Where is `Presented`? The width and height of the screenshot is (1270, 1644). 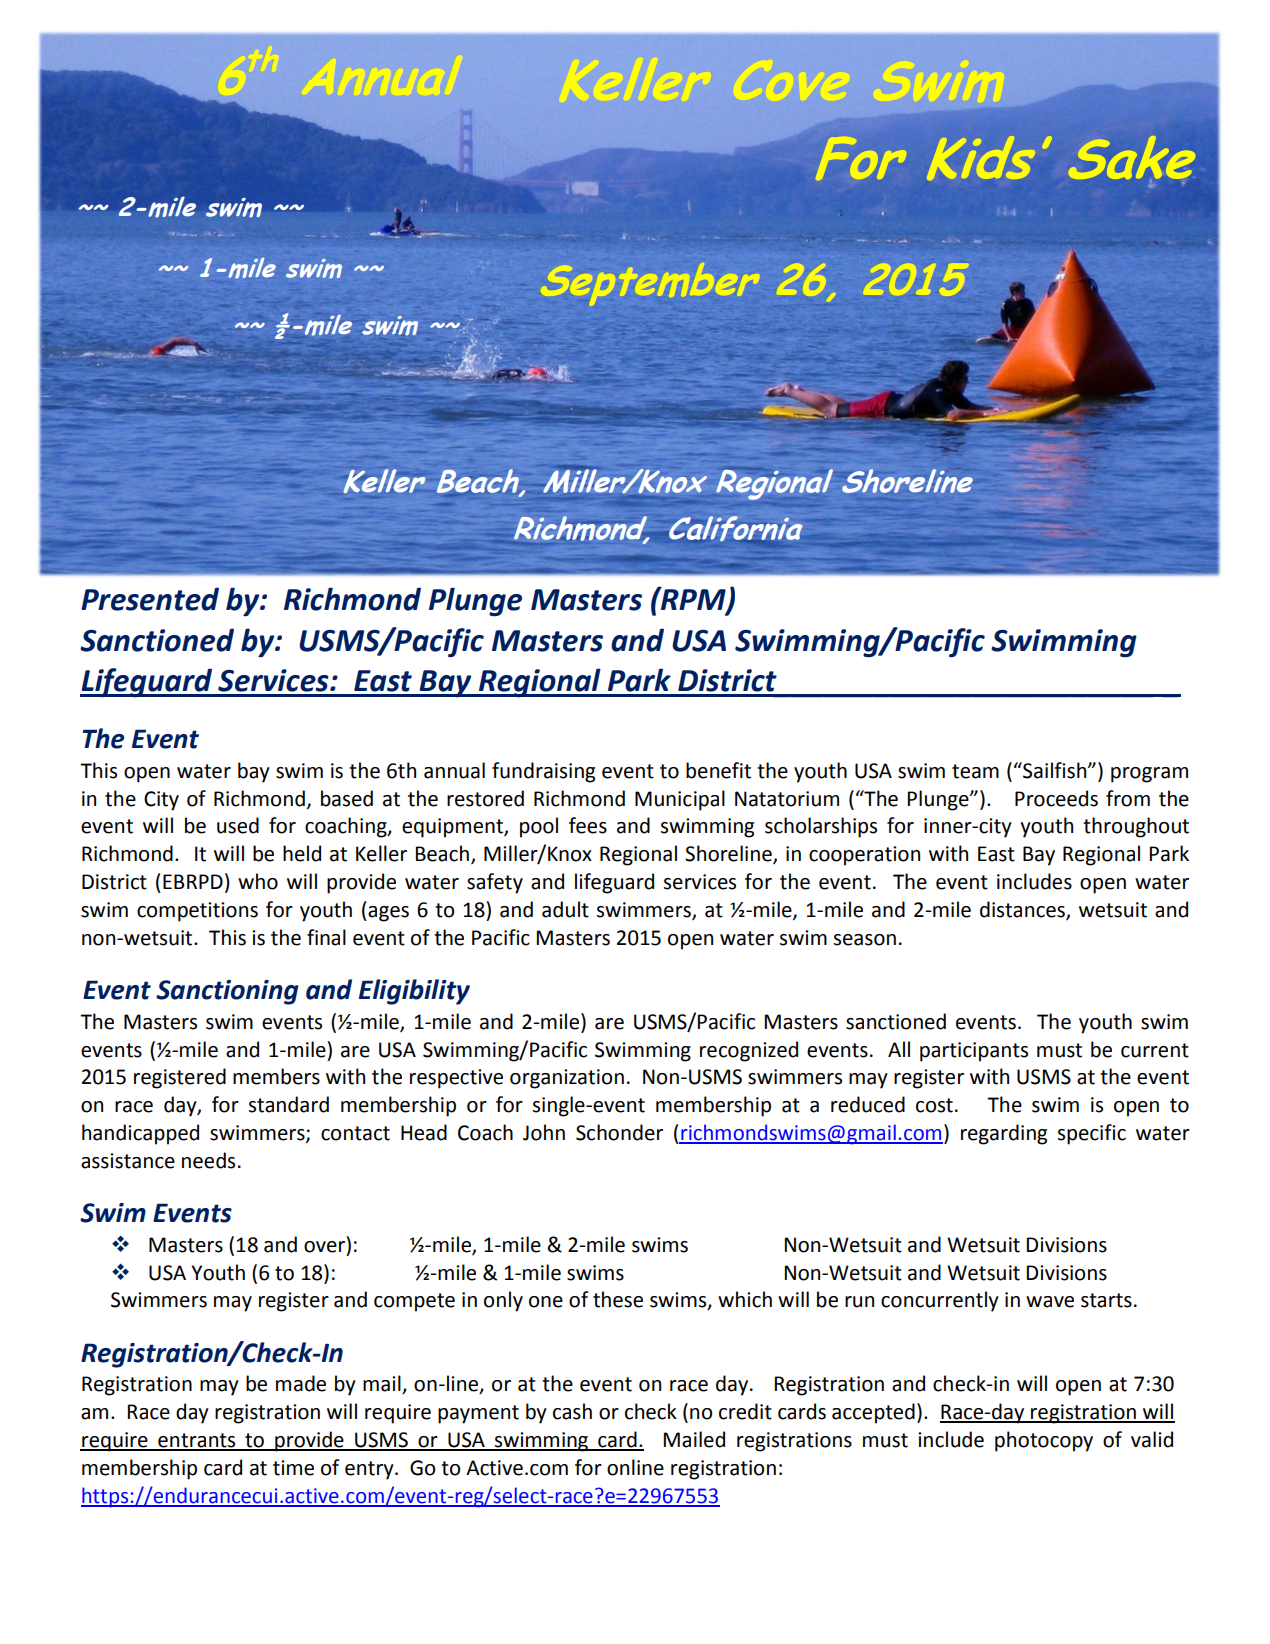 Presented is located at coordinates (150, 599).
